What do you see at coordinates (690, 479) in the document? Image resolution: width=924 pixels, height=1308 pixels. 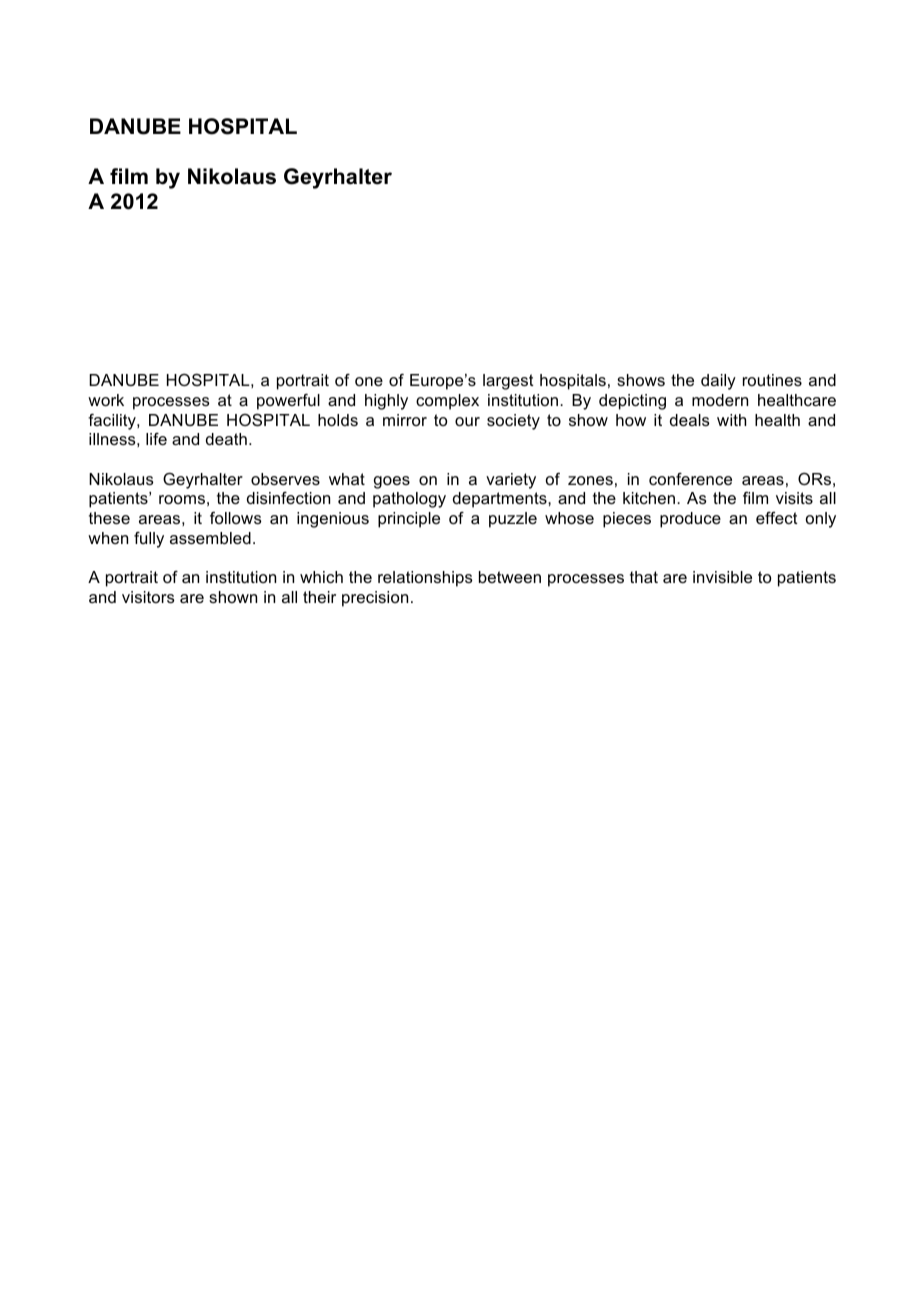 I see `conference` at bounding box center [690, 479].
